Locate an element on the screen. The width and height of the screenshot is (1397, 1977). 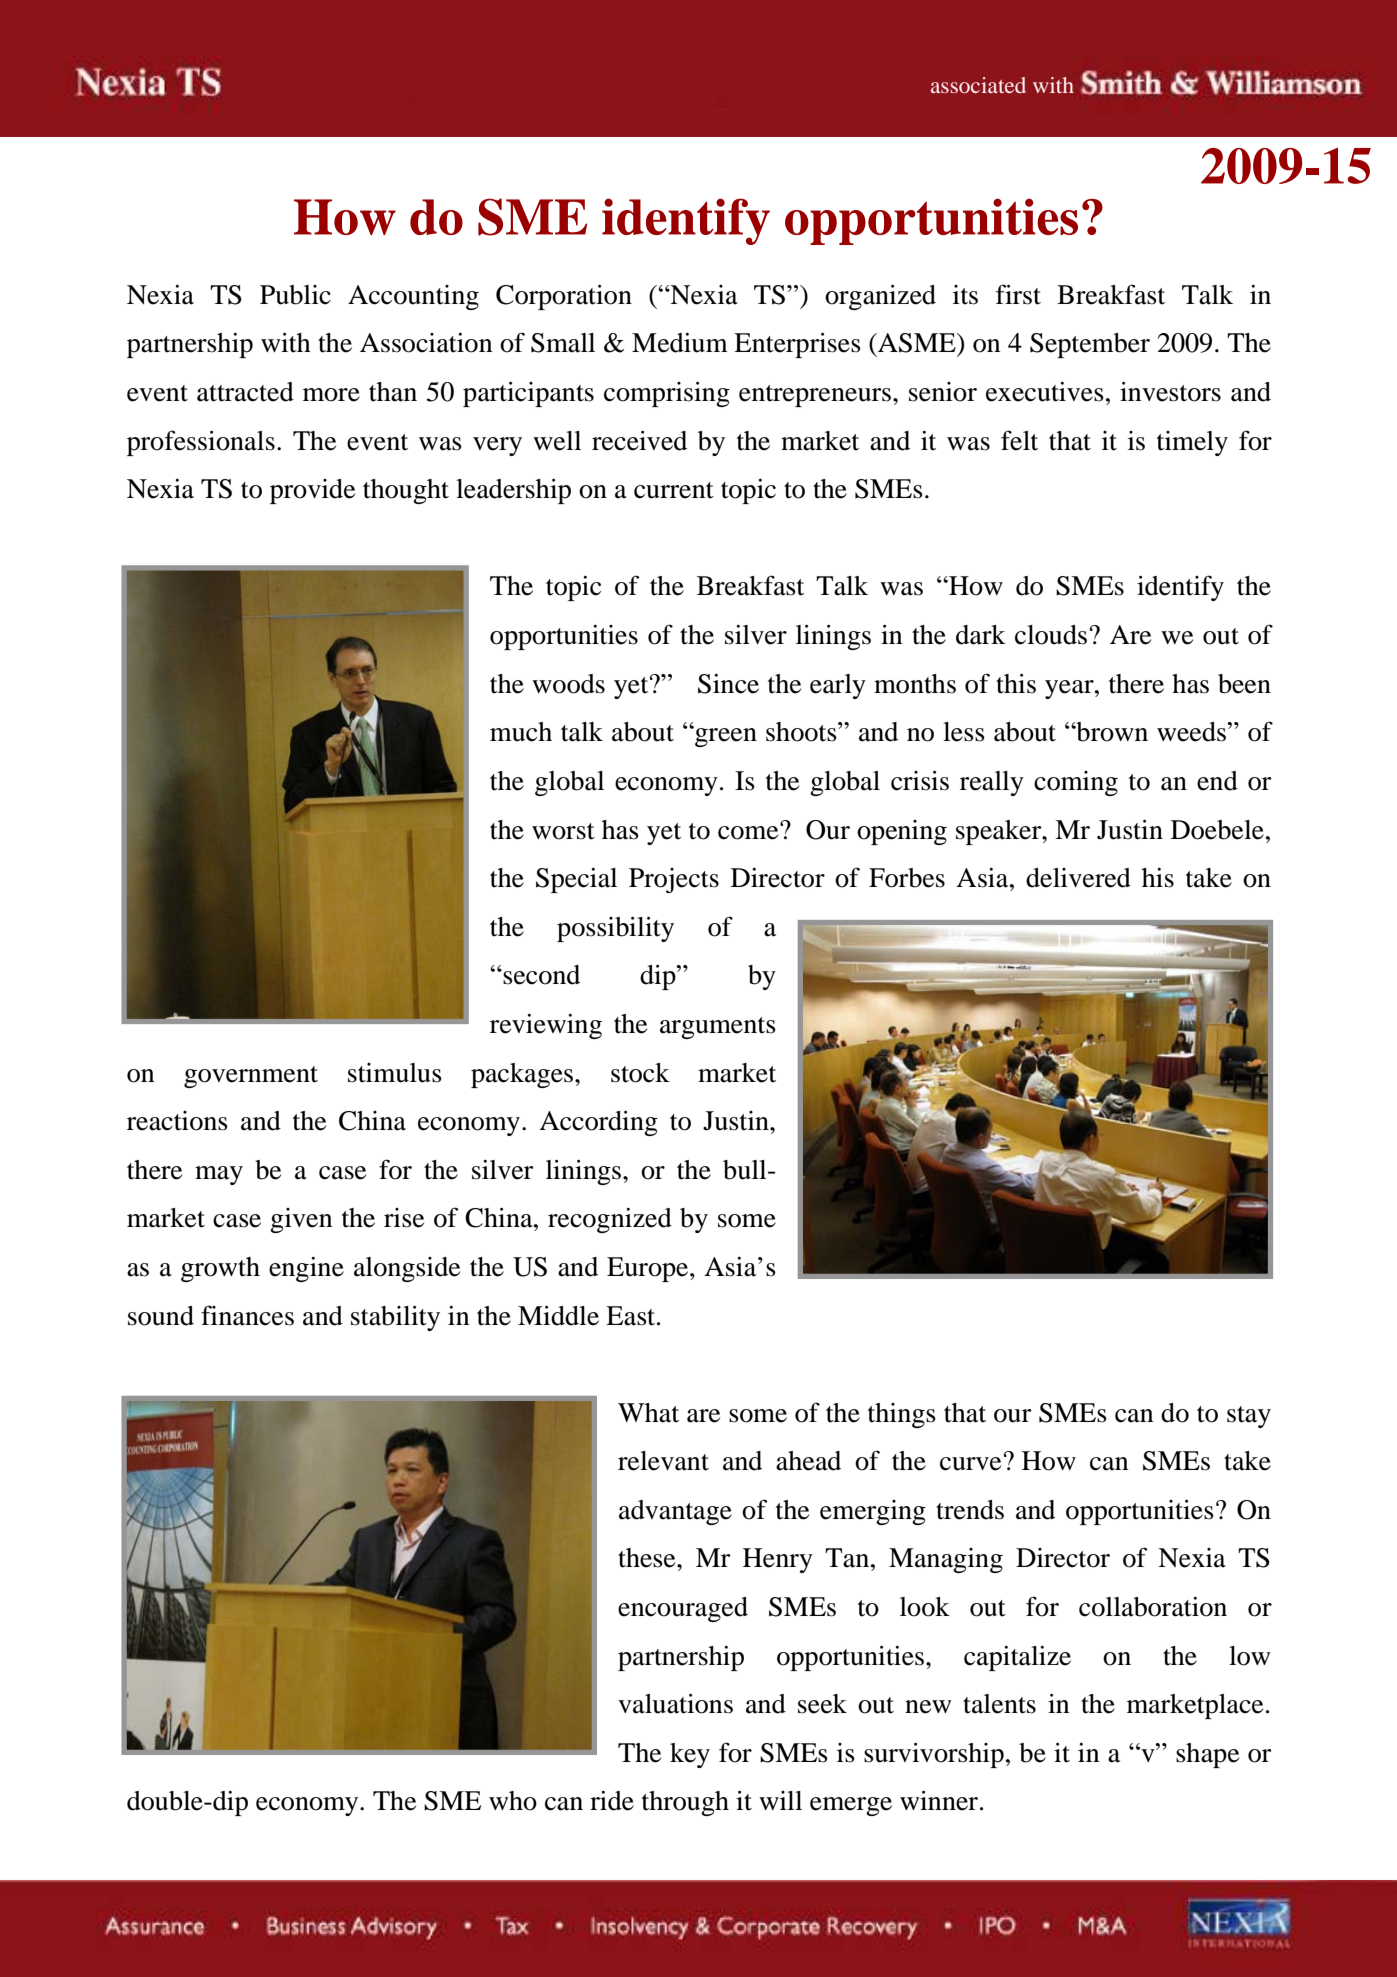
who is located at coordinates (513, 1801).
